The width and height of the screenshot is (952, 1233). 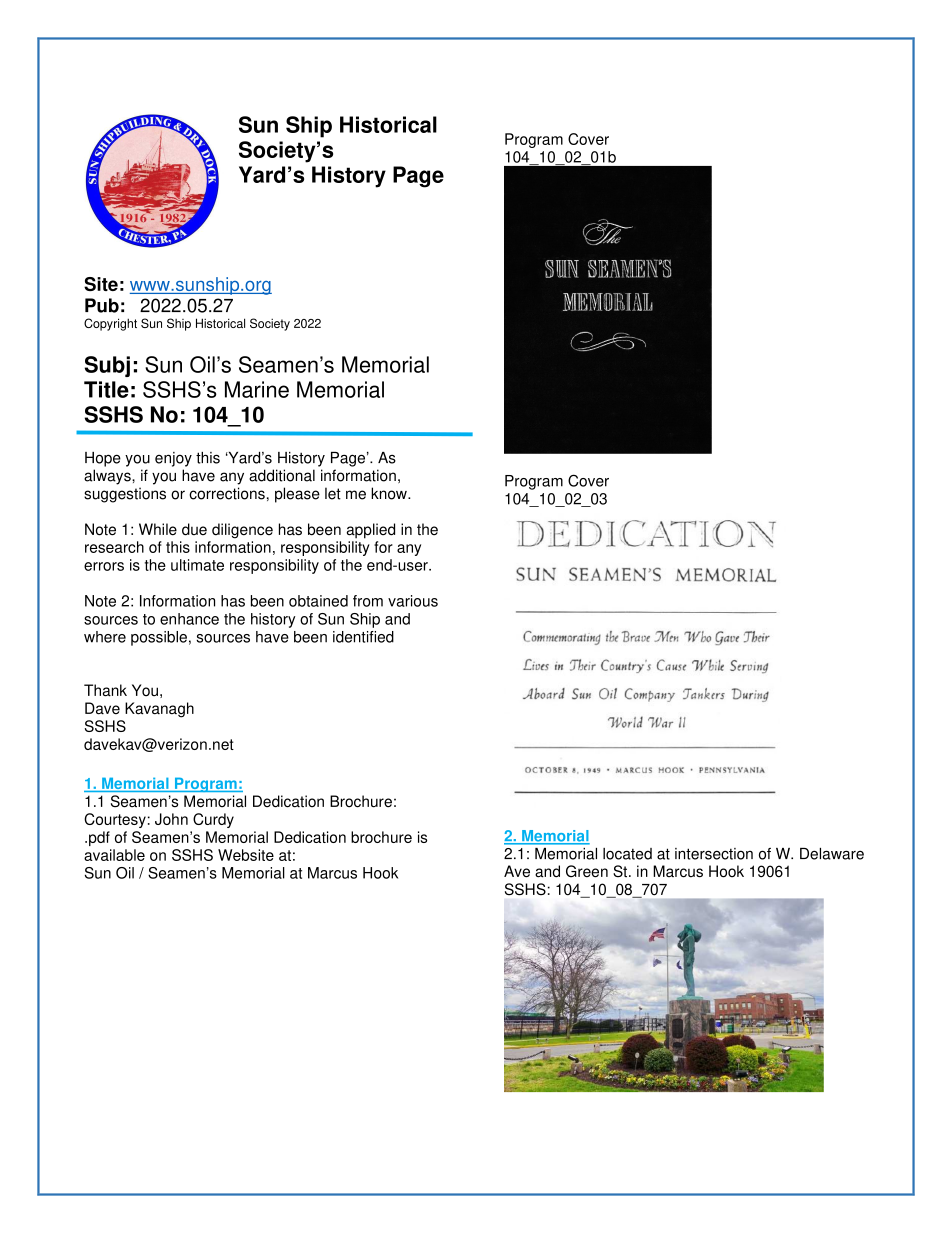 I want to click on available, so click(x=114, y=855).
